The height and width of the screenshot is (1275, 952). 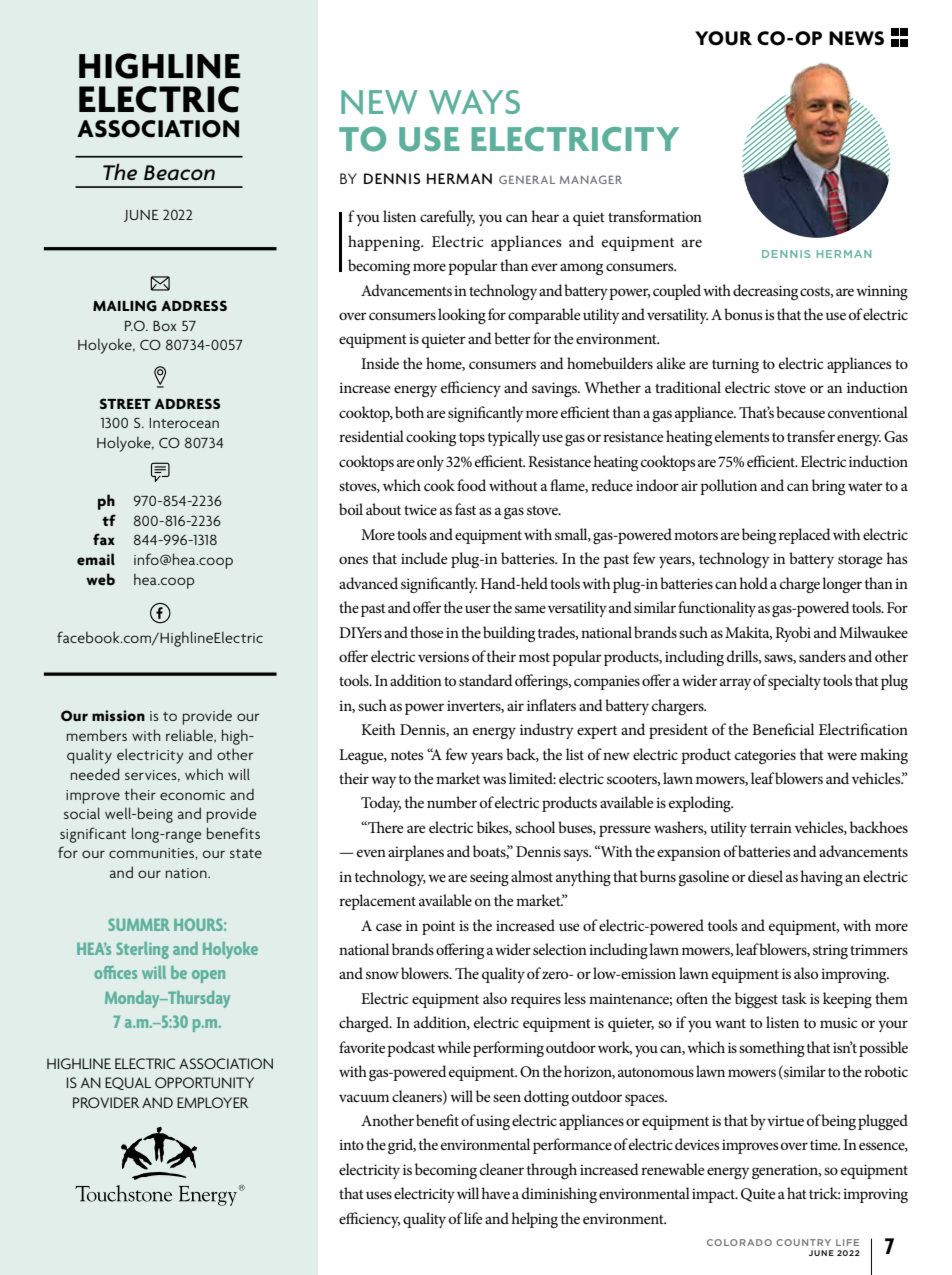 What do you see at coordinates (208, 976) in the screenshot?
I see `open` at bounding box center [208, 976].
